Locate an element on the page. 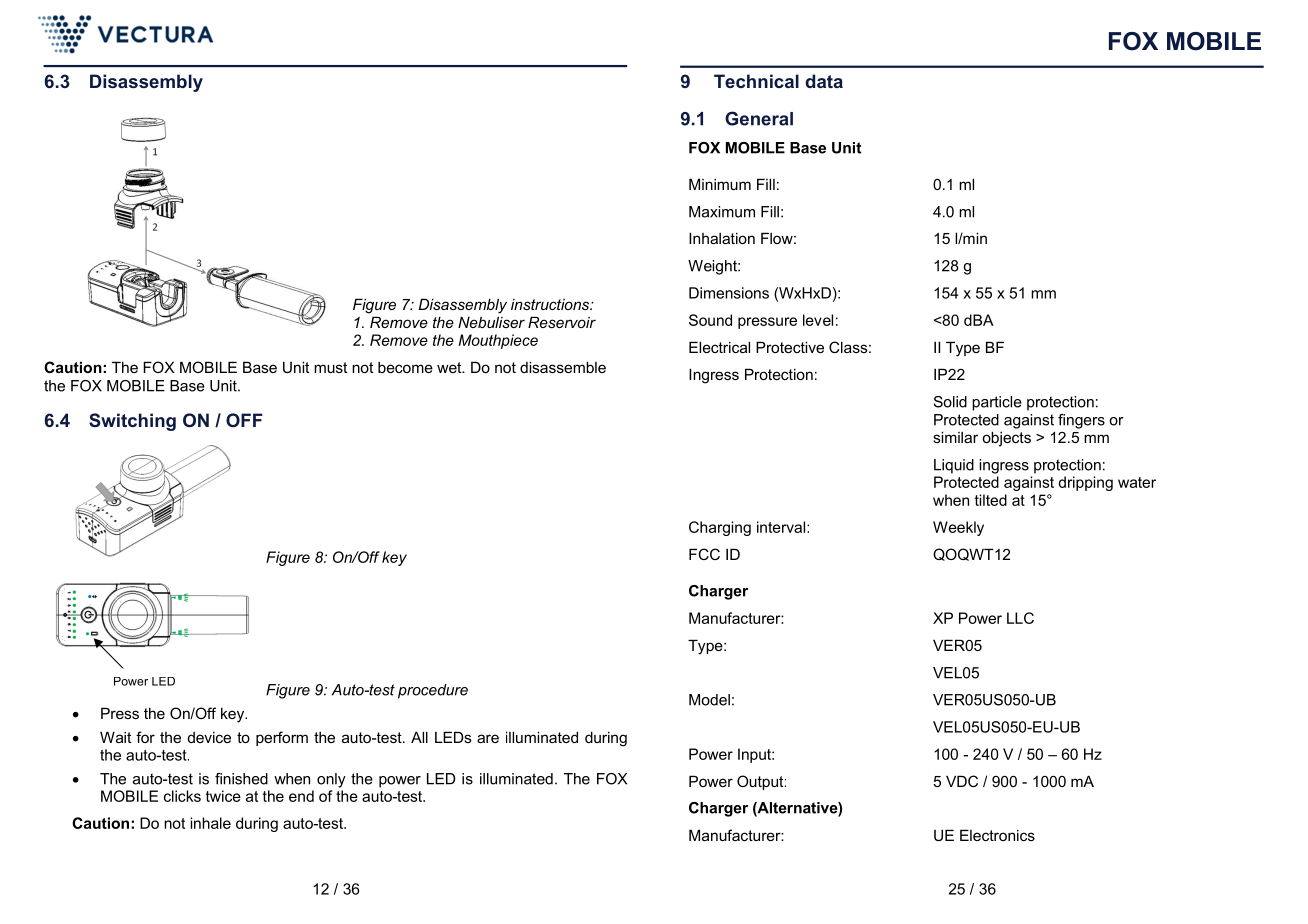 The height and width of the page is (924, 1308). Charging is located at coordinates (720, 528).
